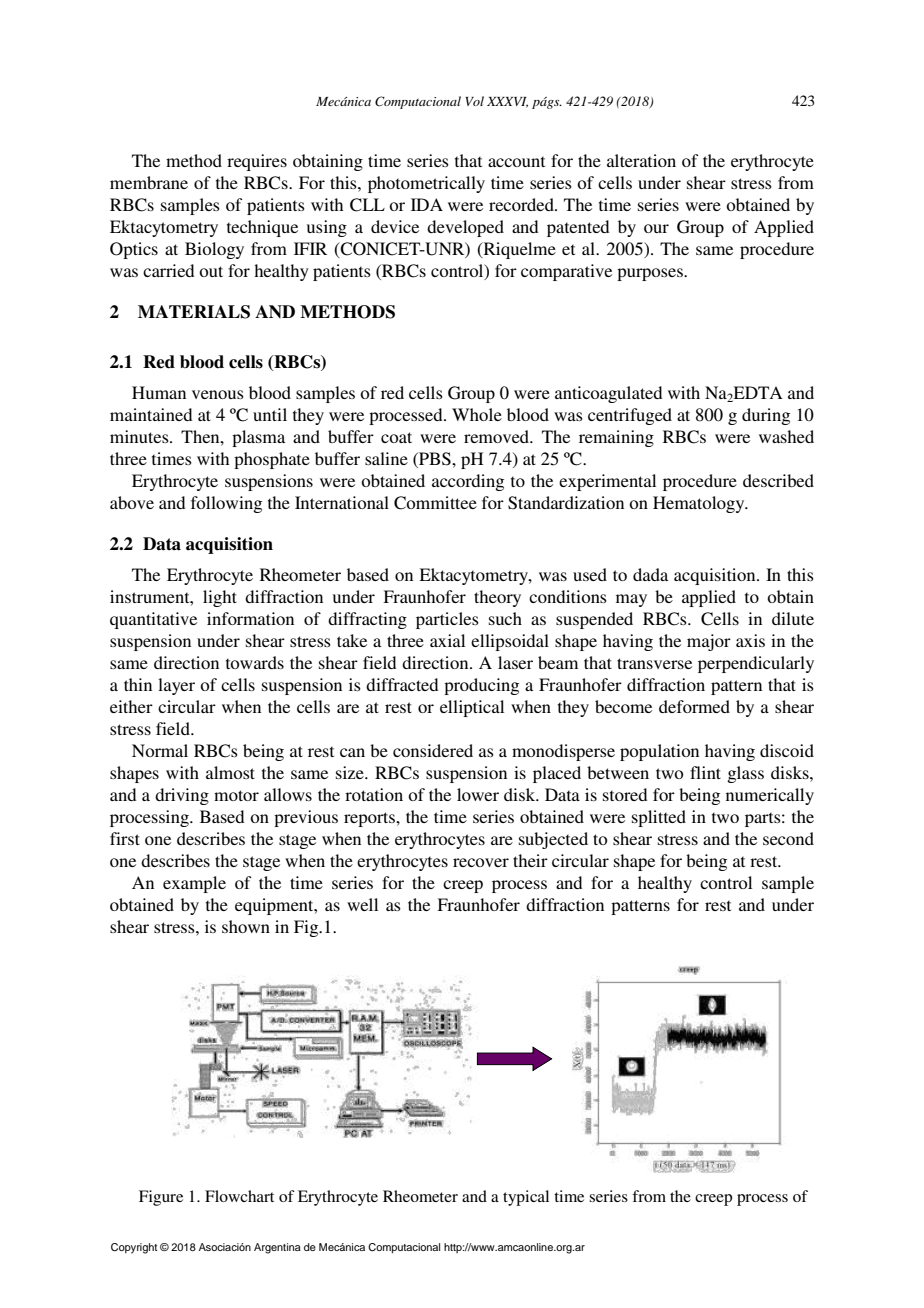  What do you see at coordinates (766, 416) in the document?
I see `during` at bounding box center [766, 416].
